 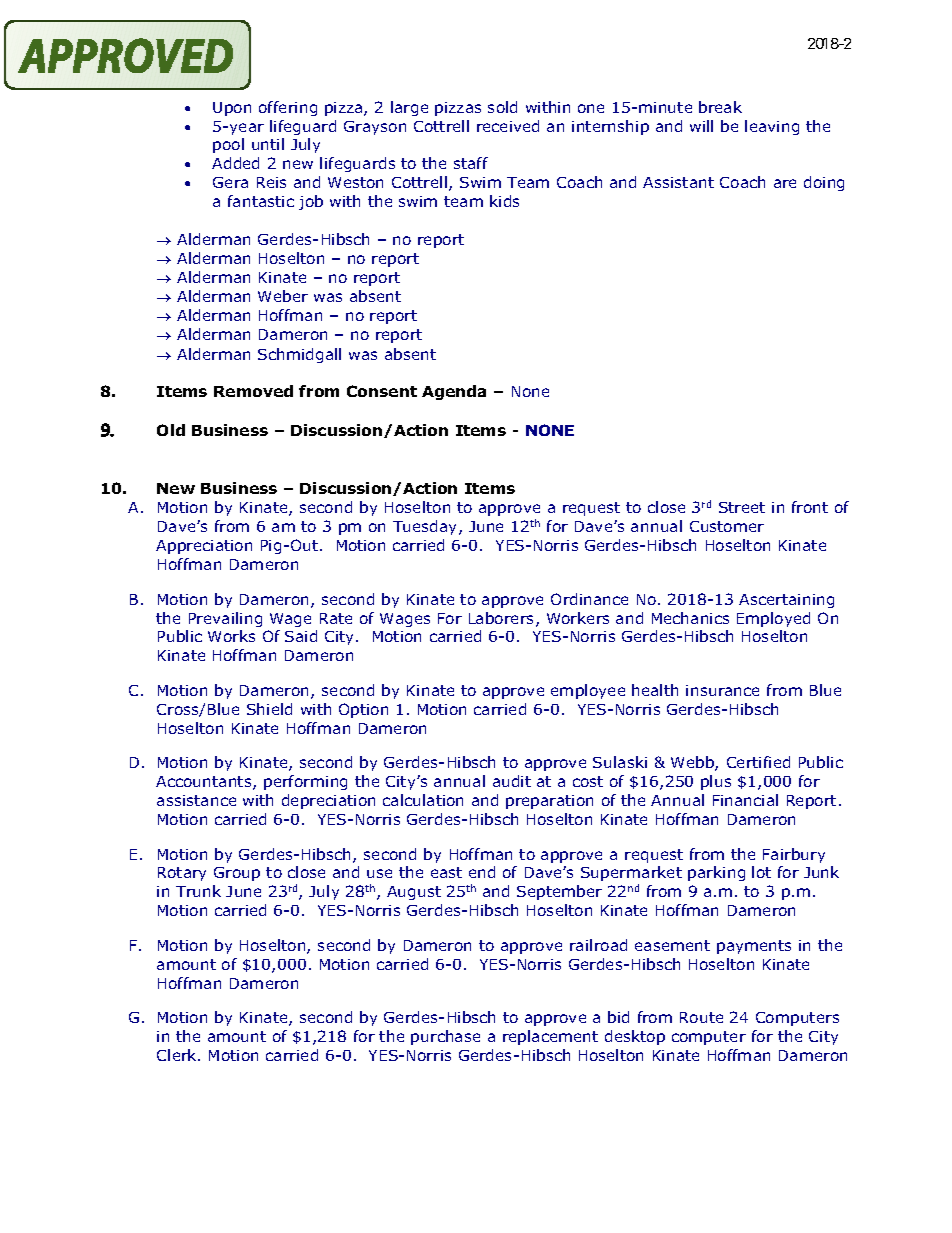 I want to click on Shield, so click(x=269, y=709).
